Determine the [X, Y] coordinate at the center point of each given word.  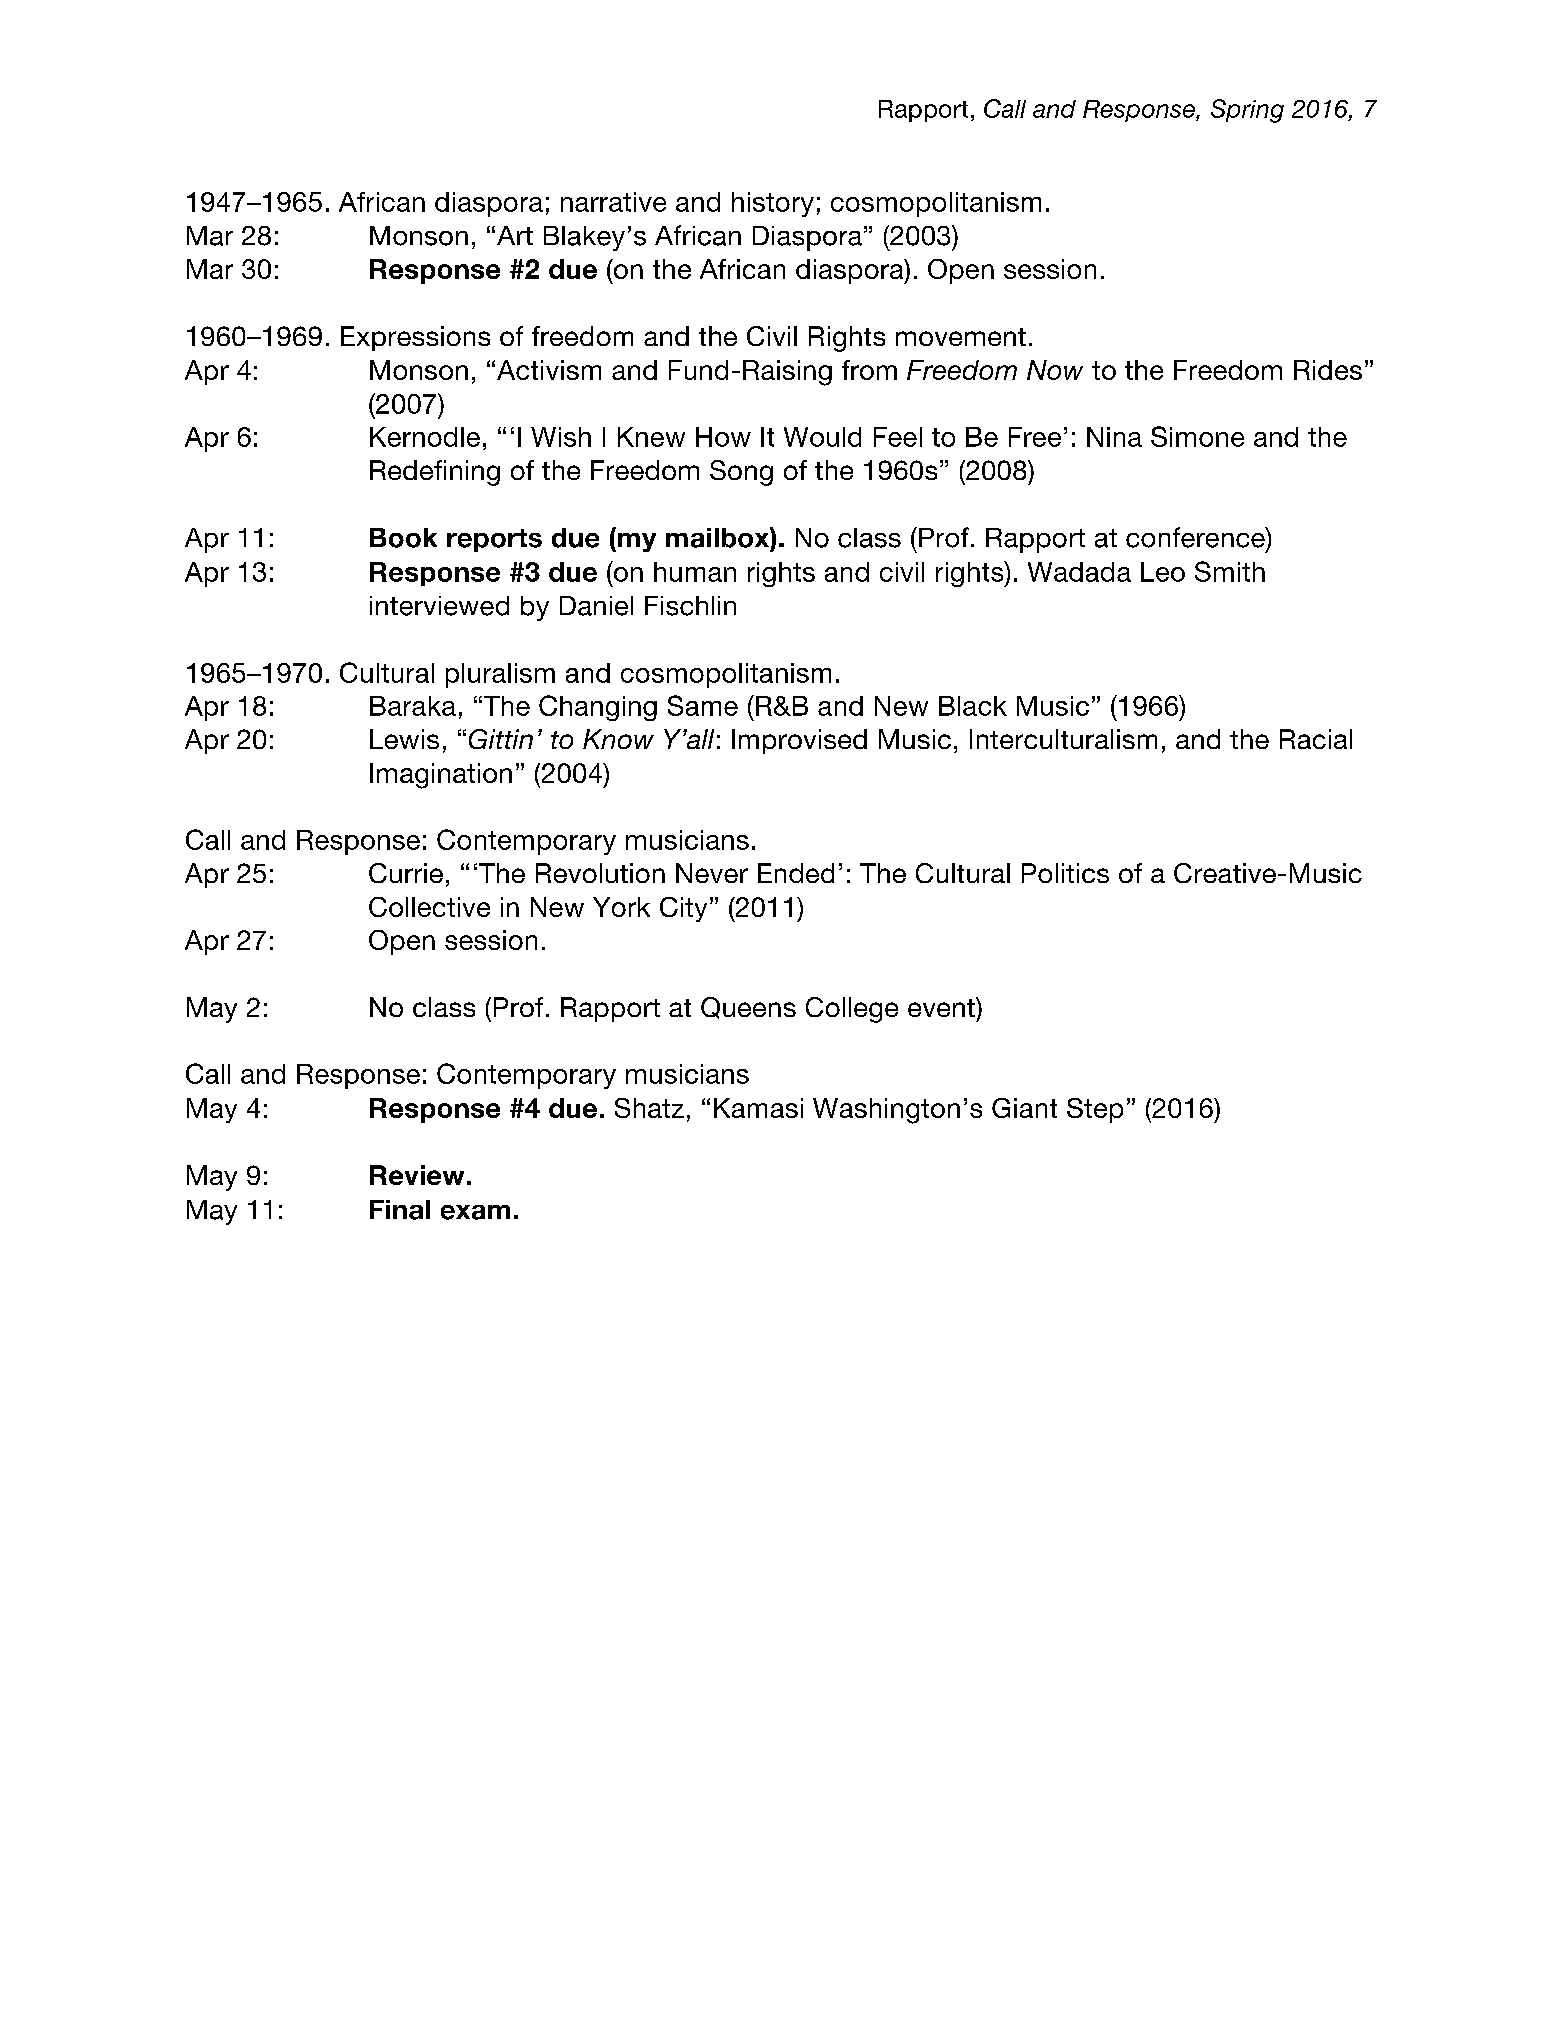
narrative [613, 202]
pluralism [500, 675]
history [773, 204]
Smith [1230, 571]
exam [475, 1212]
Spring [1247, 111]
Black [973, 706]
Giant [1024, 1108]
